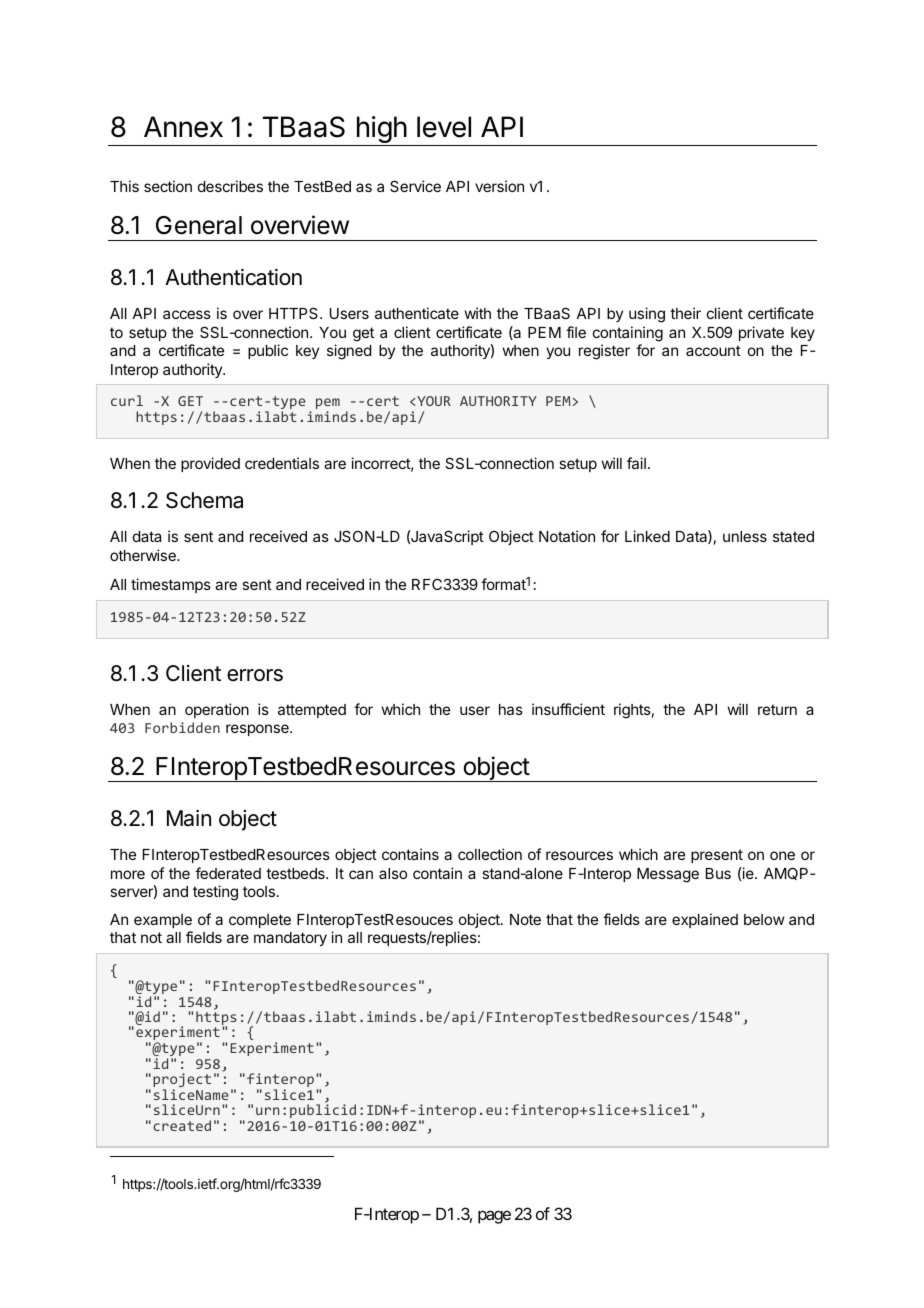 The image size is (924, 1308). What do you see at coordinates (494, 1217) in the image?
I see `page` at bounding box center [494, 1217].
